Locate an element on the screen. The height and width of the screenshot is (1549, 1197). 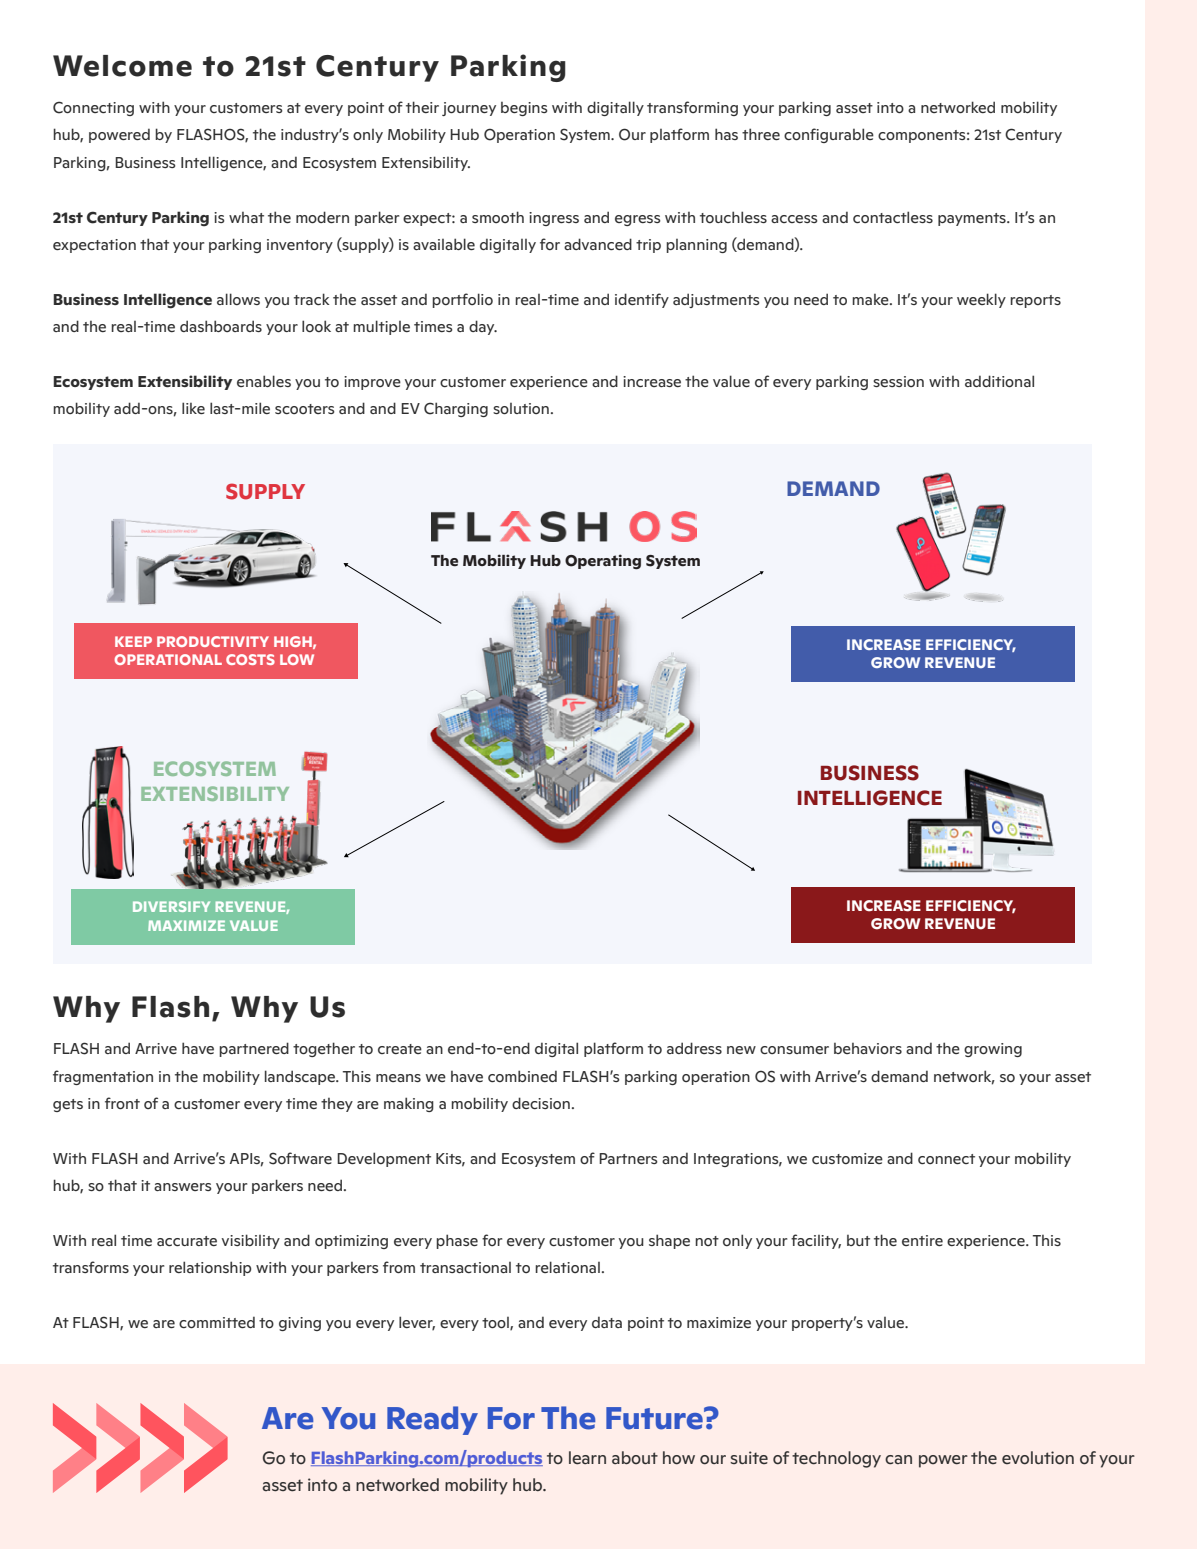
front is located at coordinates (122, 1103).
